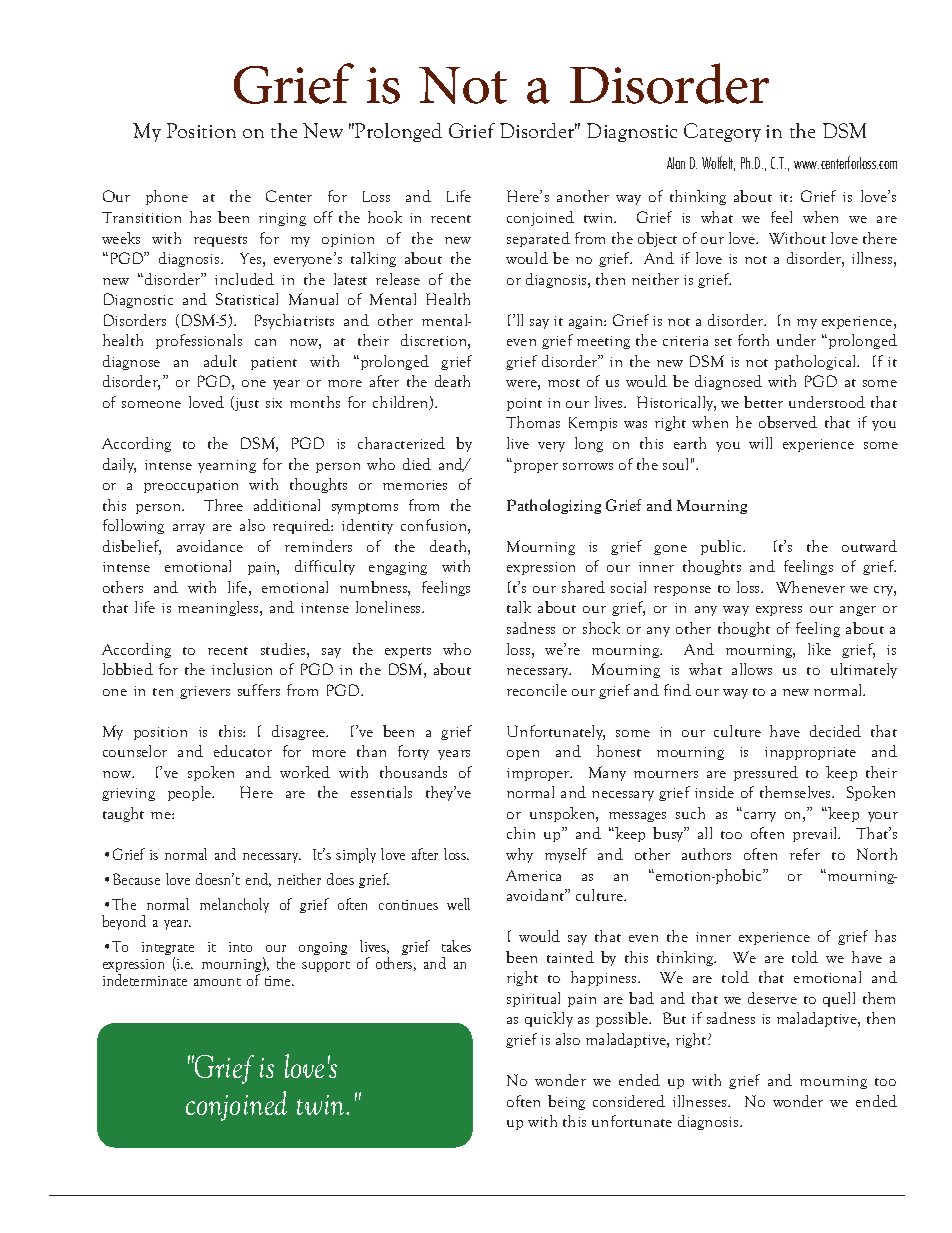 The width and height of the screenshot is (952, 1233). I want to click on phone, so click(167, 197).
